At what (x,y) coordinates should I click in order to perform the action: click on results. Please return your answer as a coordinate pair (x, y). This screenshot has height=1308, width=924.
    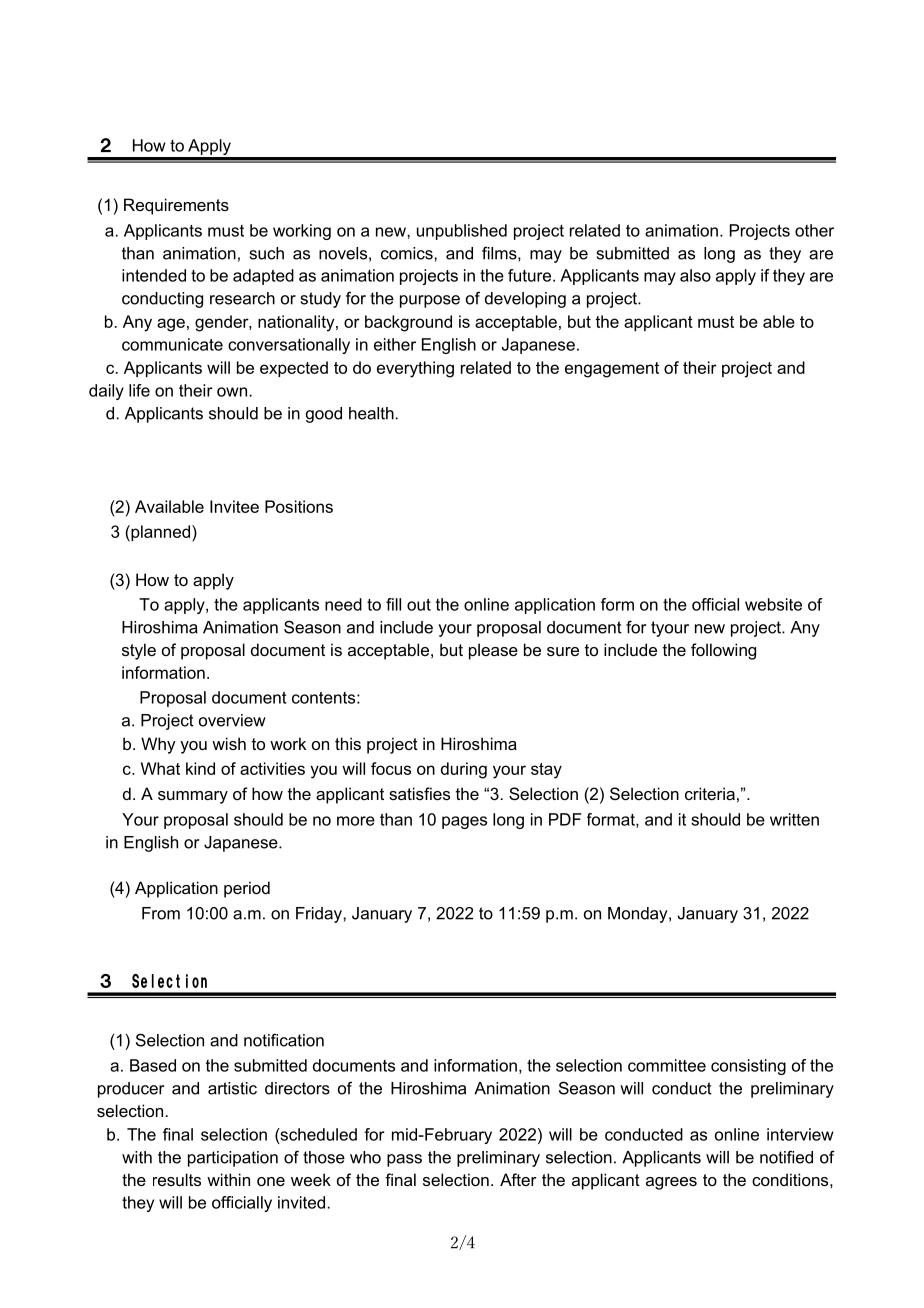
    Looking at the image, I should click on (177, 1179).
